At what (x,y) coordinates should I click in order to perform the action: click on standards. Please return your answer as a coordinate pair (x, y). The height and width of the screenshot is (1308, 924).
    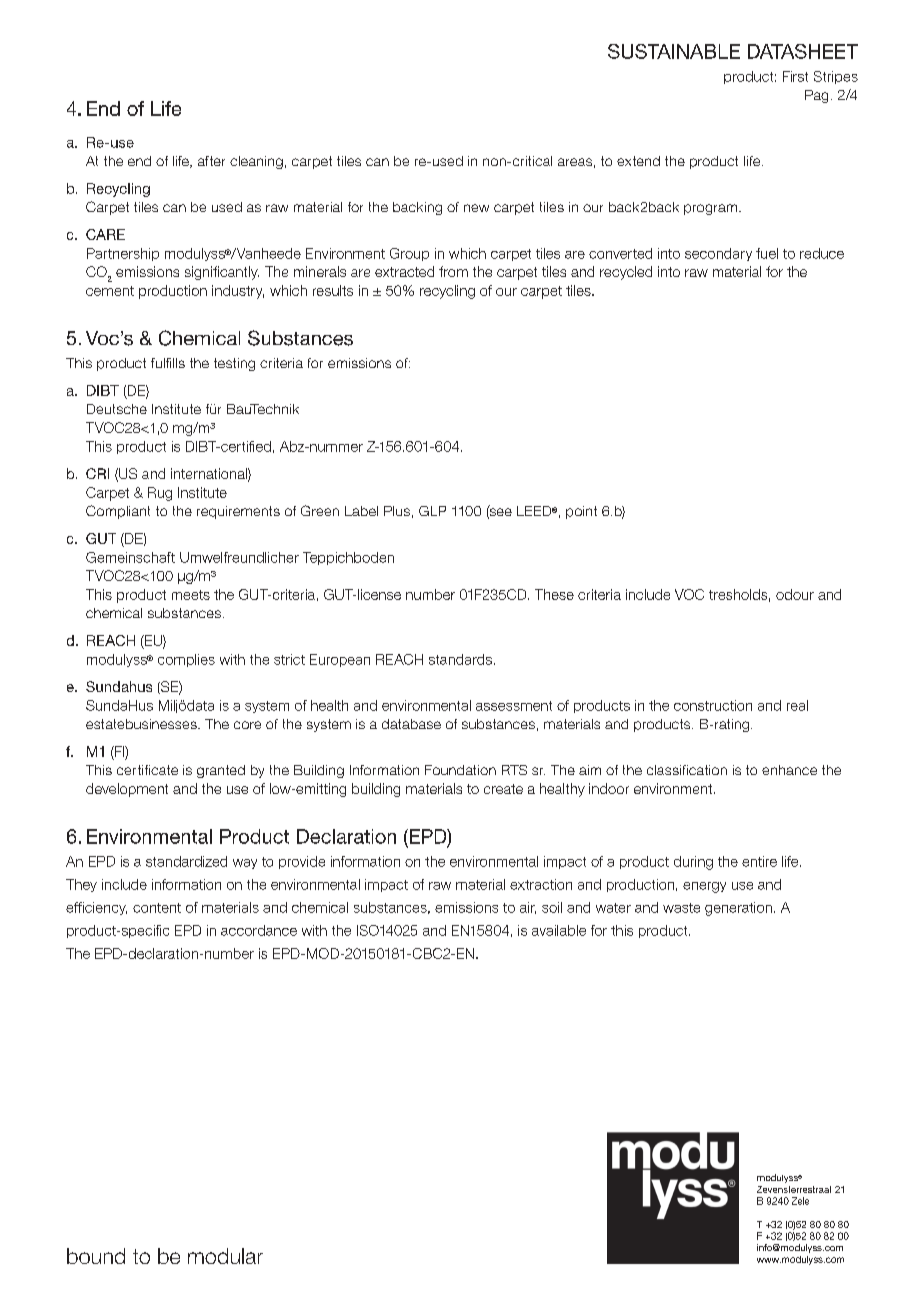
    Looking at the image, I should click on (460, 659).
